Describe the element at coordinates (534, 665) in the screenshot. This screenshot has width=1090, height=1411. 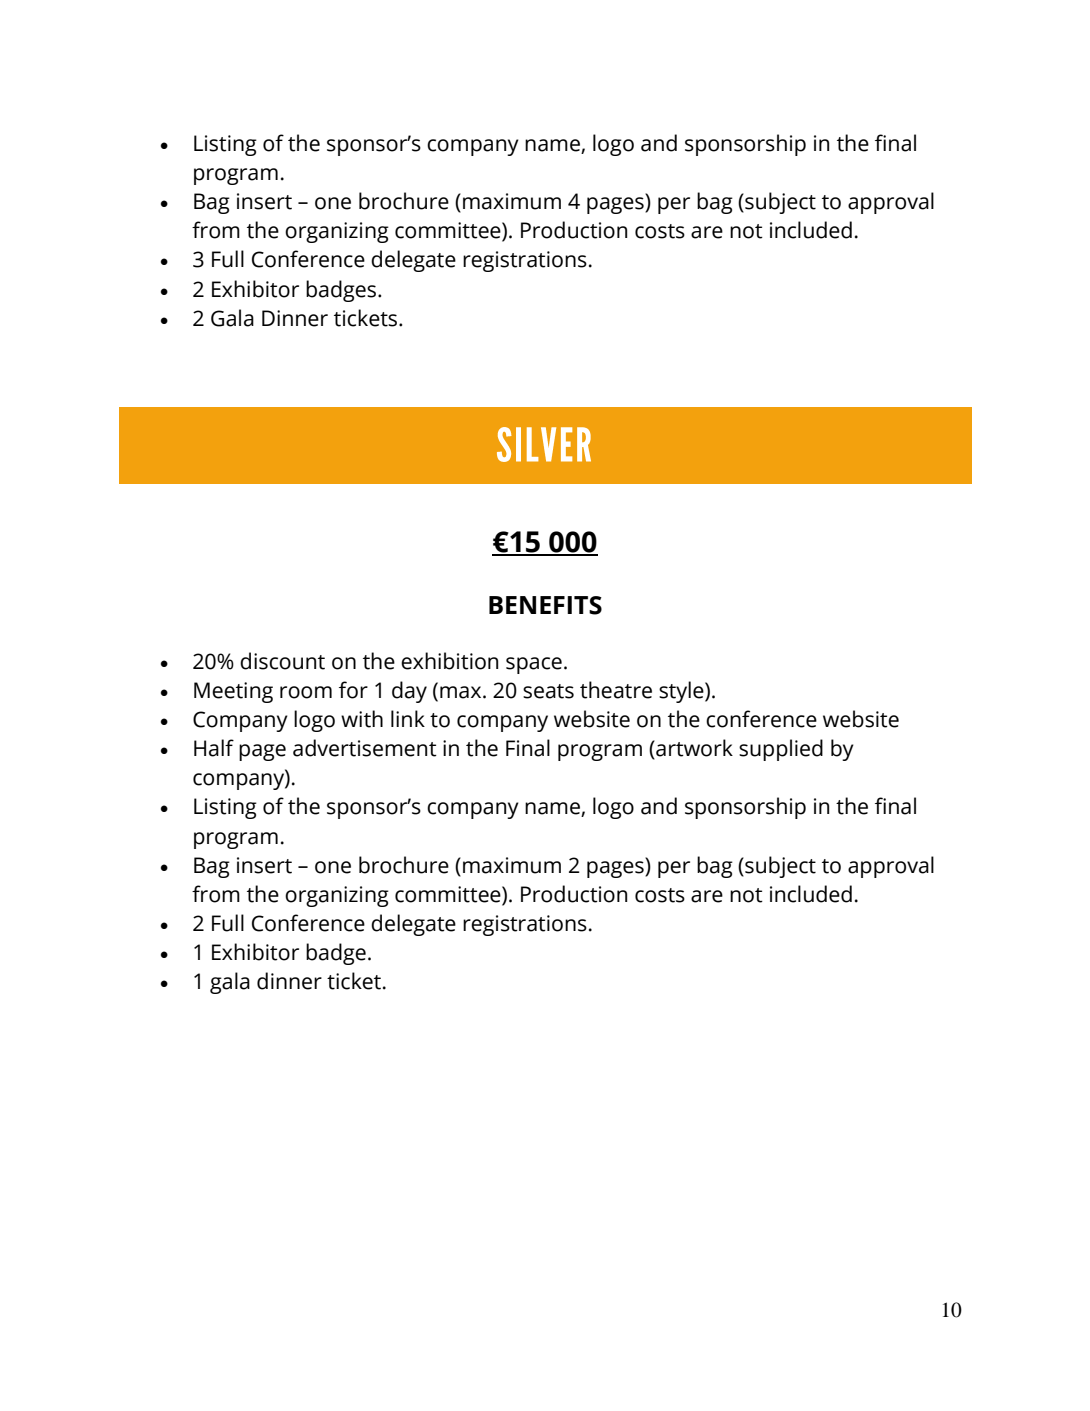
I see `space` at that location.
